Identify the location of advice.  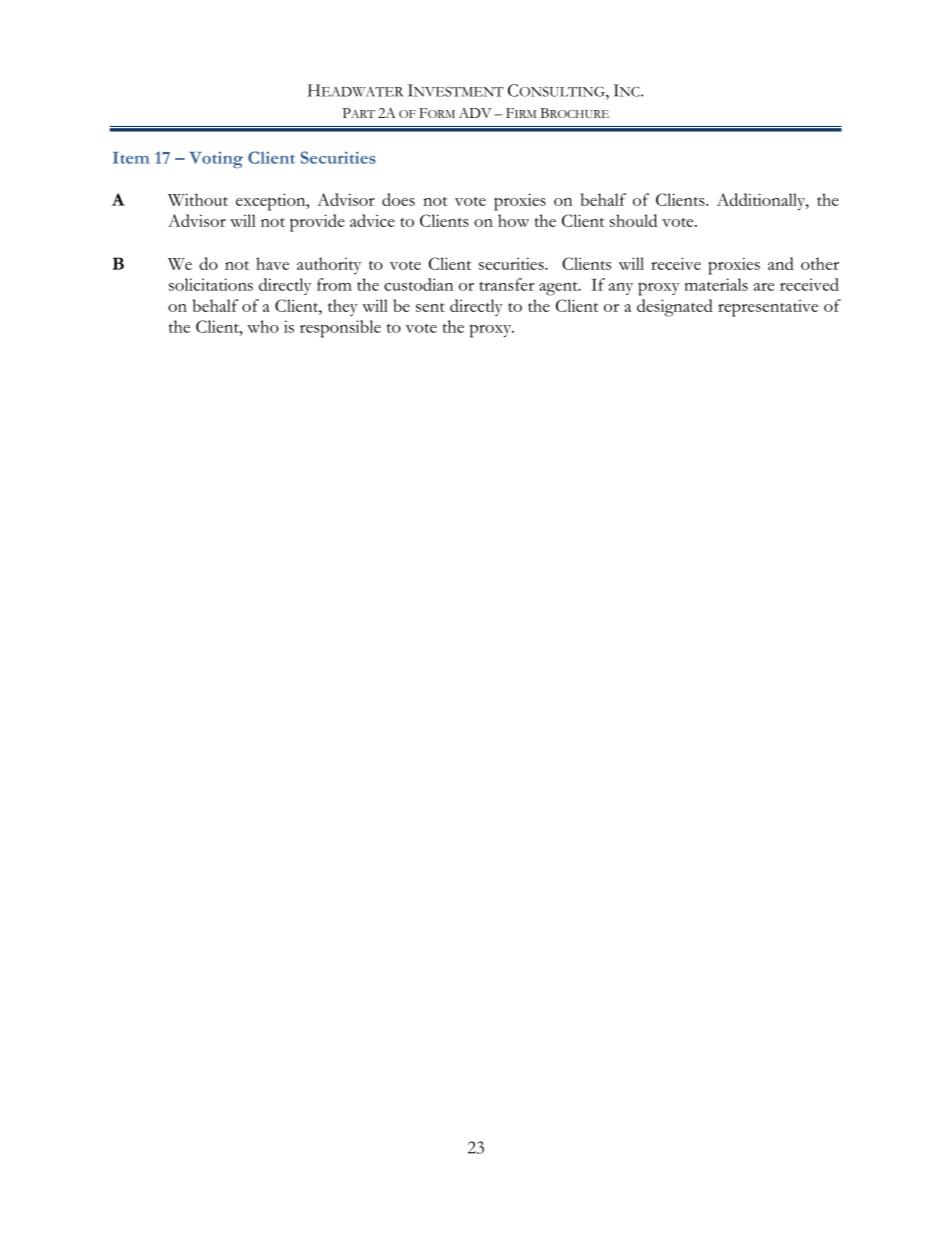
(372, 220).
